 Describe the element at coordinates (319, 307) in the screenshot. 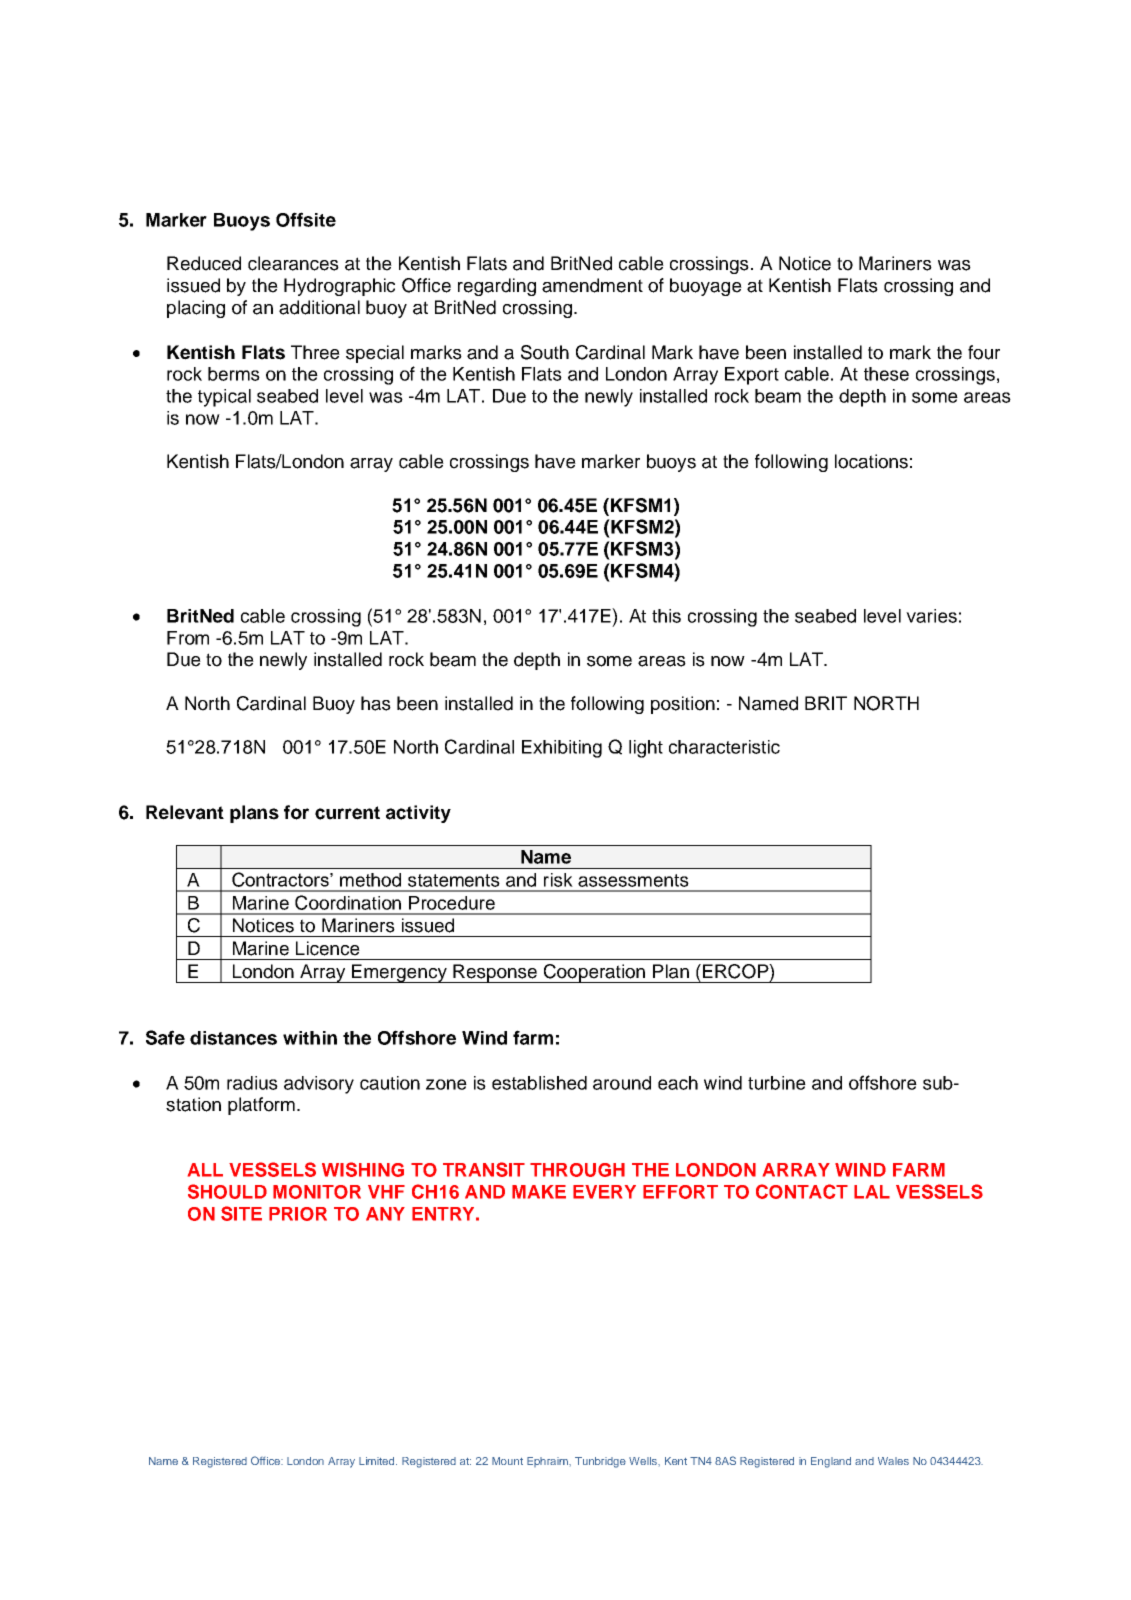

I see `additional` at that location.
